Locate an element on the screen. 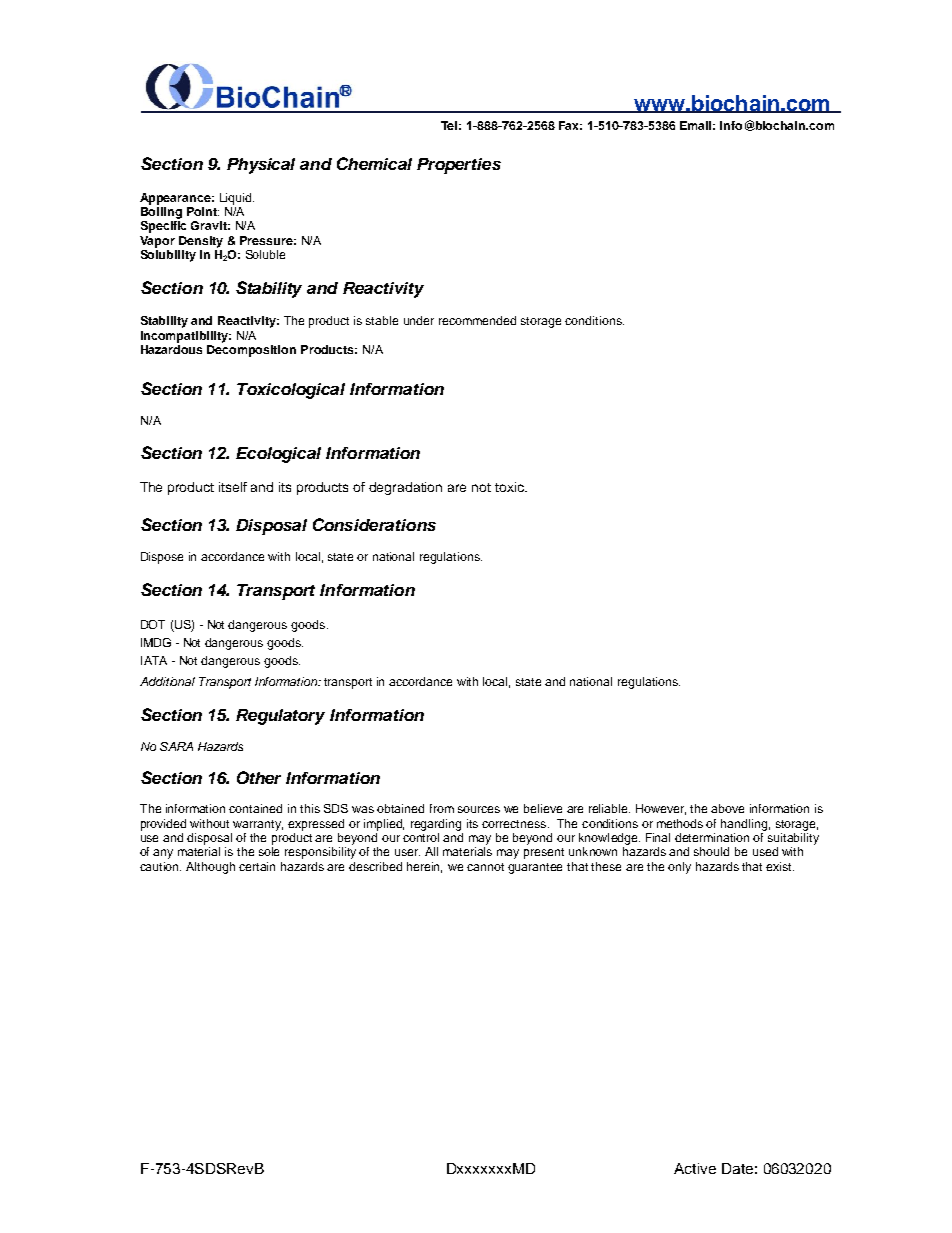 The width and height of the screenshot is (952, 1233). Properties is located at coordinates (459, 166).
